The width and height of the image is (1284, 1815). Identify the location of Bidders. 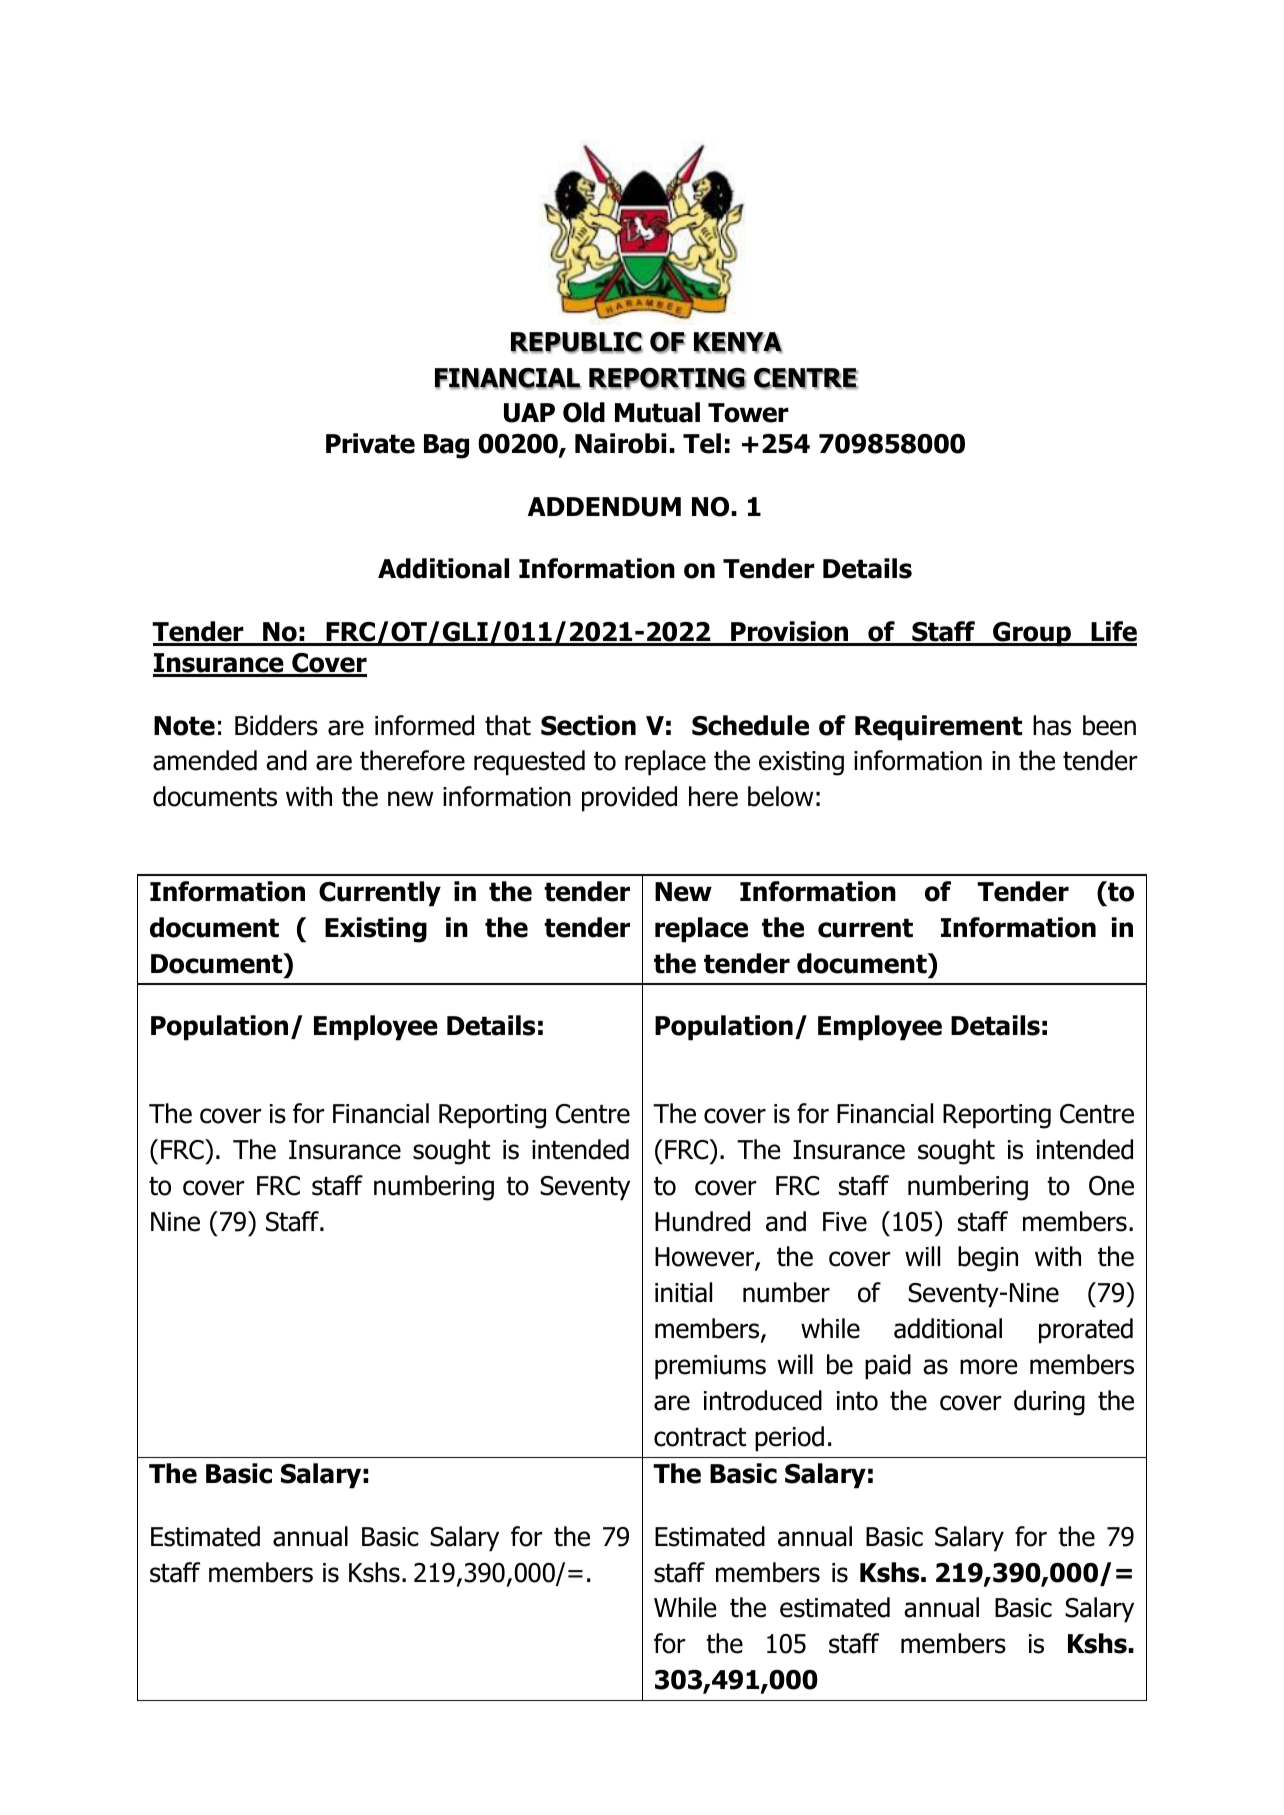
(276, 725).
